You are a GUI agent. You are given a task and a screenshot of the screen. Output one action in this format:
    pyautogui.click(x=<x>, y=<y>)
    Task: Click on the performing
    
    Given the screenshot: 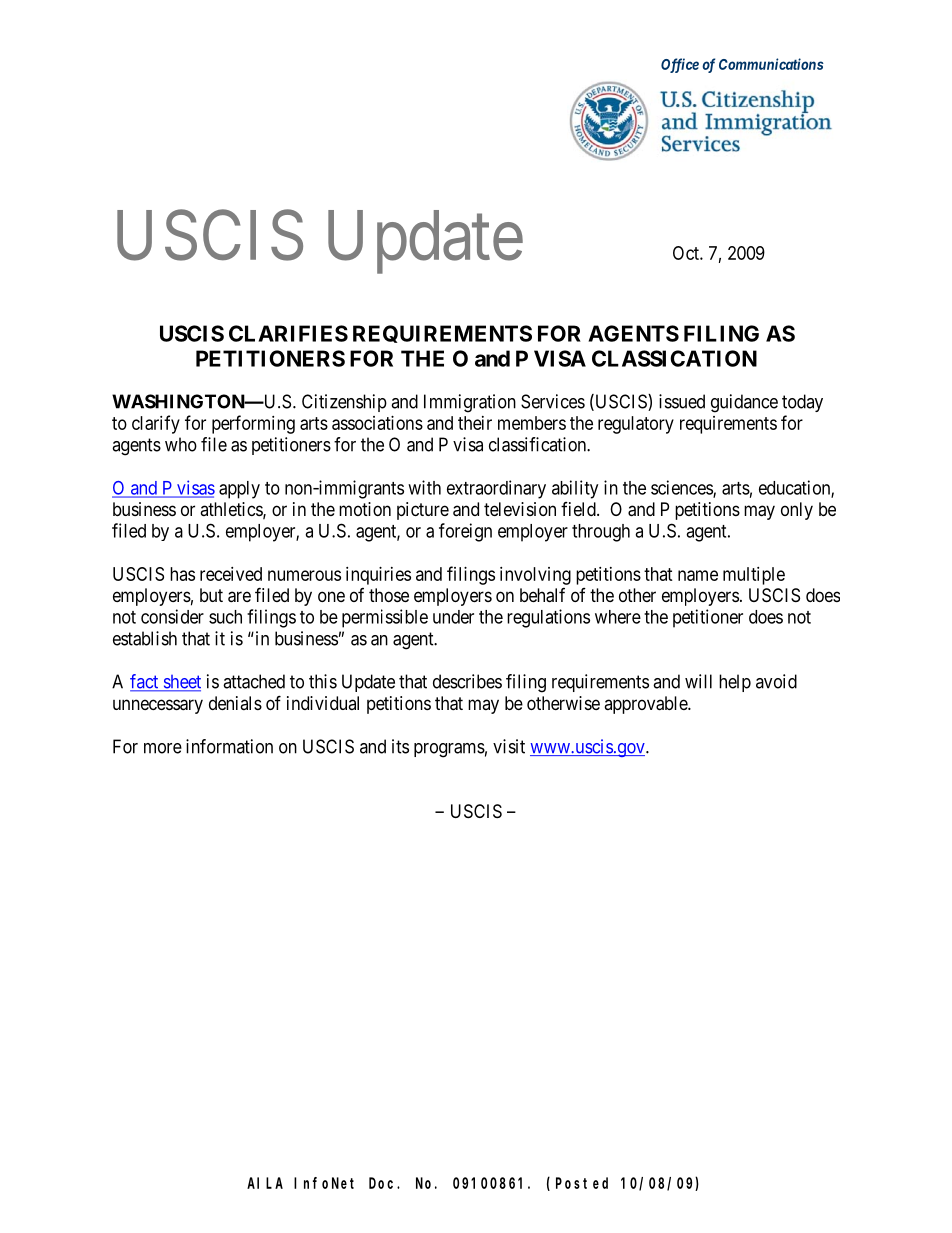 What is the action you would take?
    pyautogui.click(x=253, y=424)
